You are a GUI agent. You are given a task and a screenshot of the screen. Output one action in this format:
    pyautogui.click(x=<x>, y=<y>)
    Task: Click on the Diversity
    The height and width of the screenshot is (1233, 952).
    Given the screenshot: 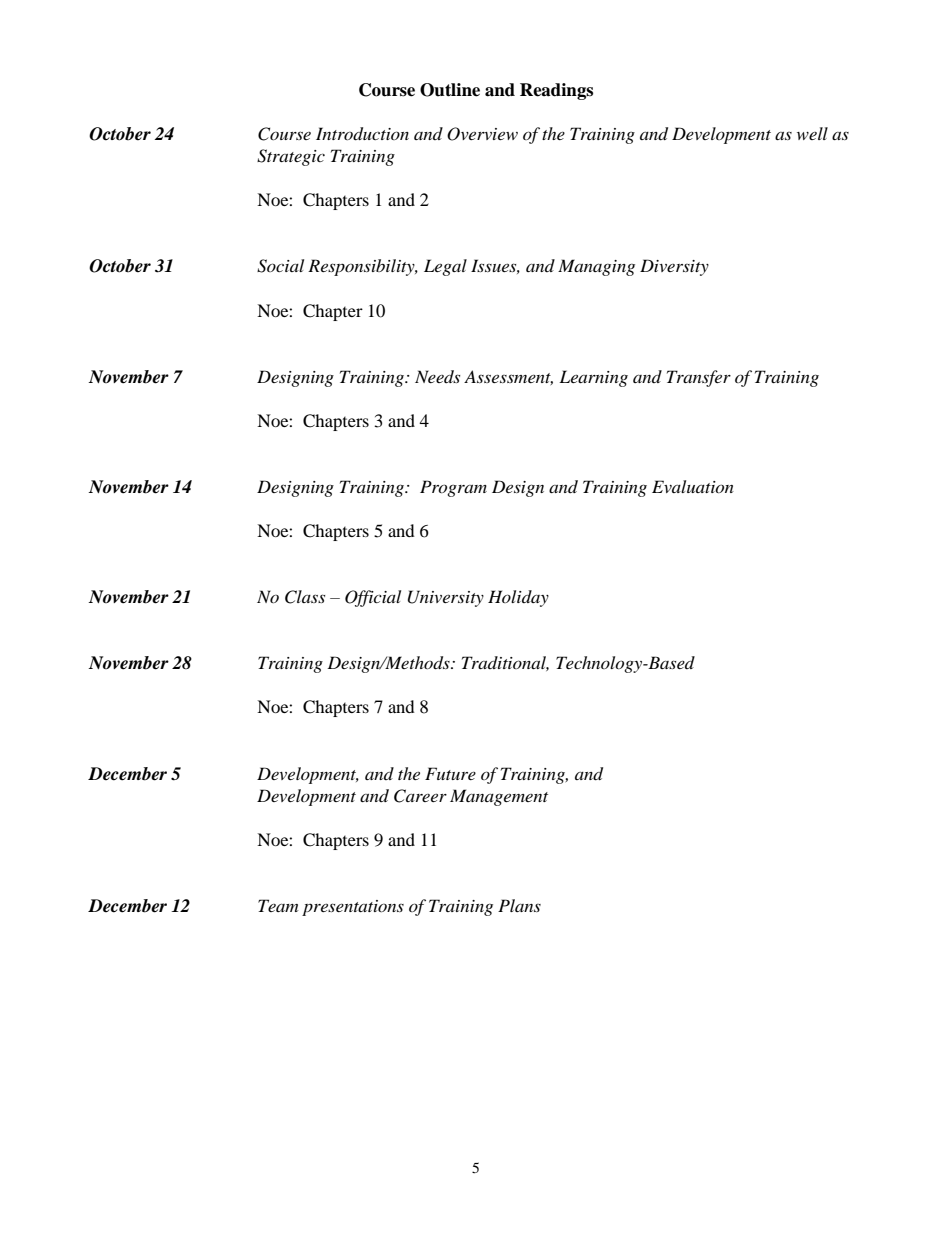 What is the action you would take?
    pyautogui.click(x=674, y=267)
